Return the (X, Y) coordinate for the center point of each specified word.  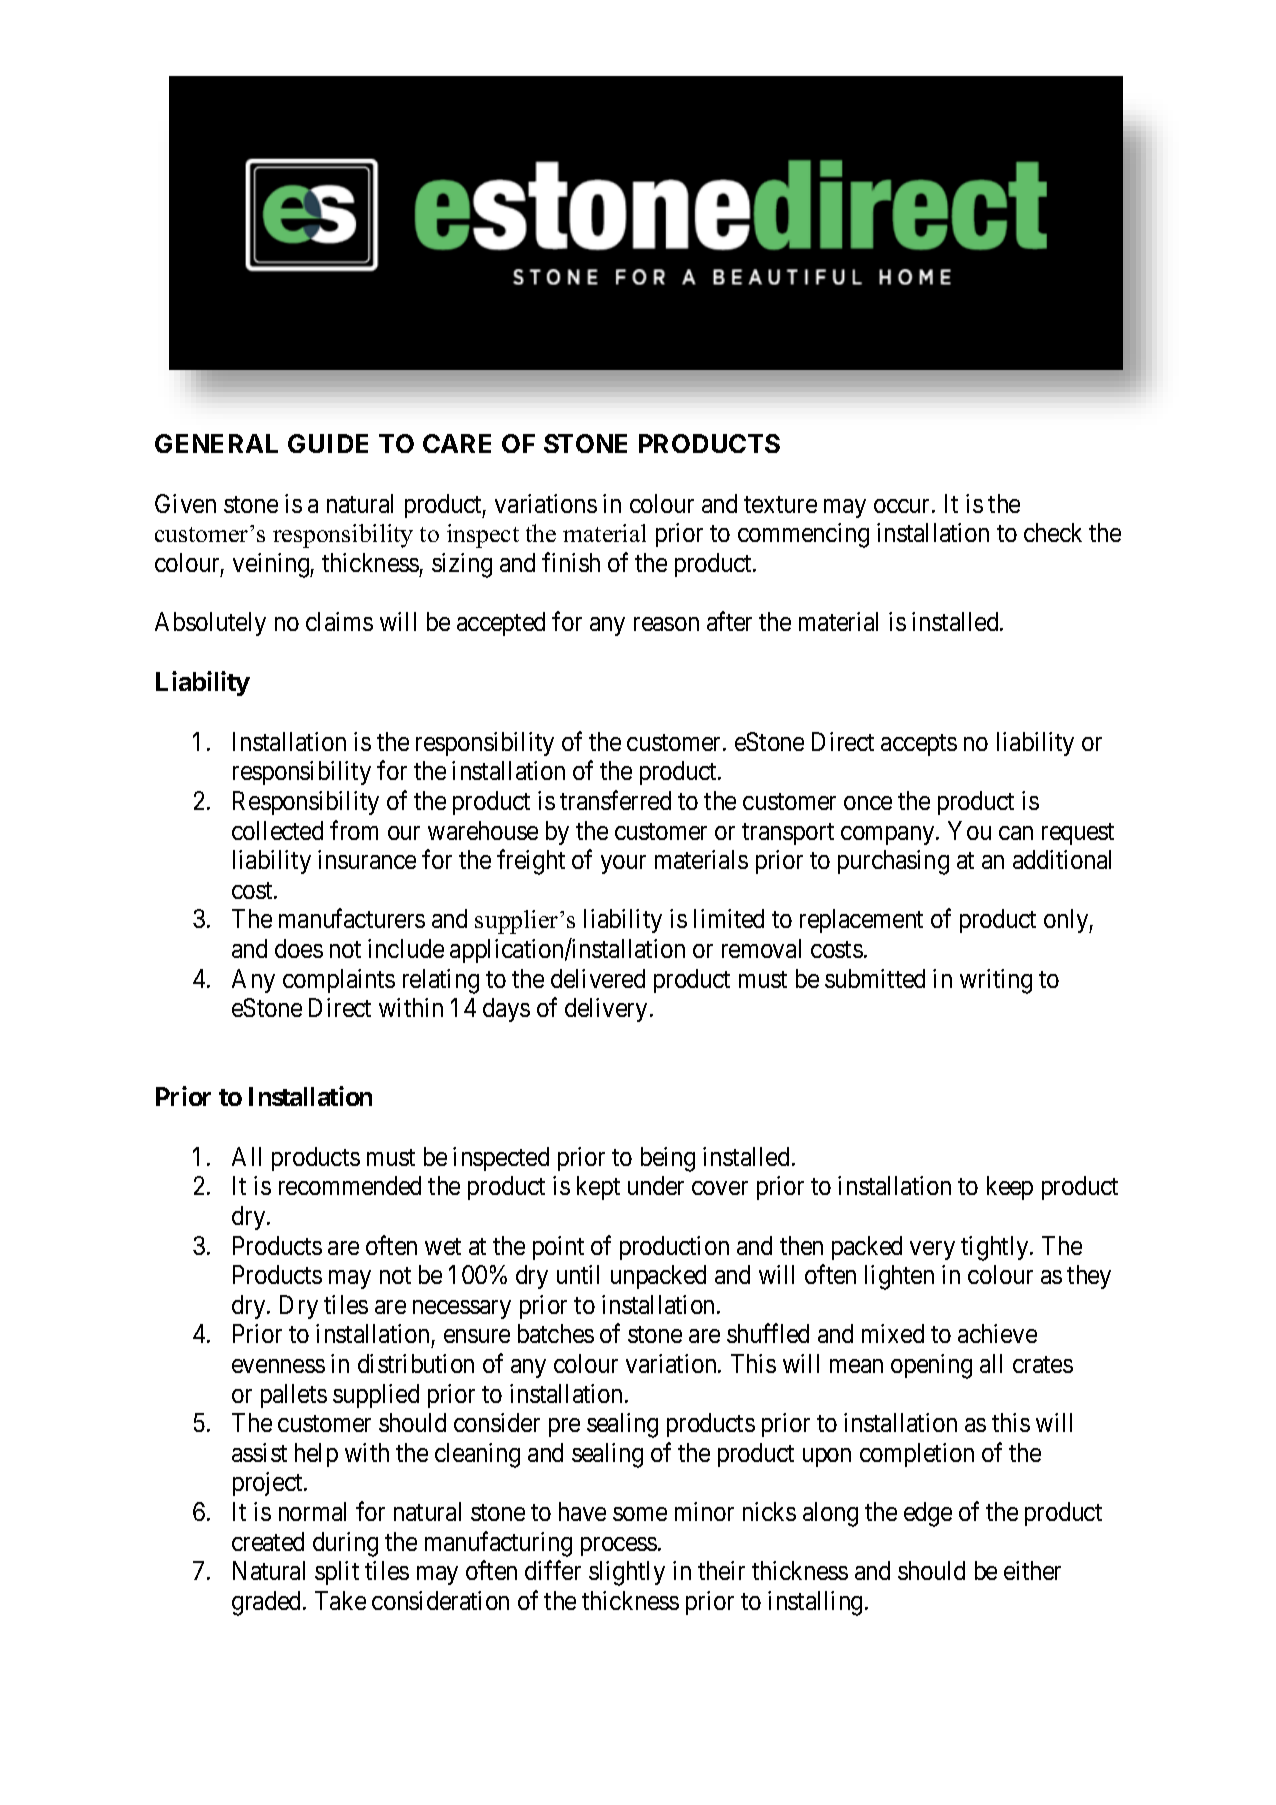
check (1053, 532)
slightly (627, 1573)
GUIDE (328, 443)
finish (571, 562)
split (337, 1573)
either (1032, 1570)
